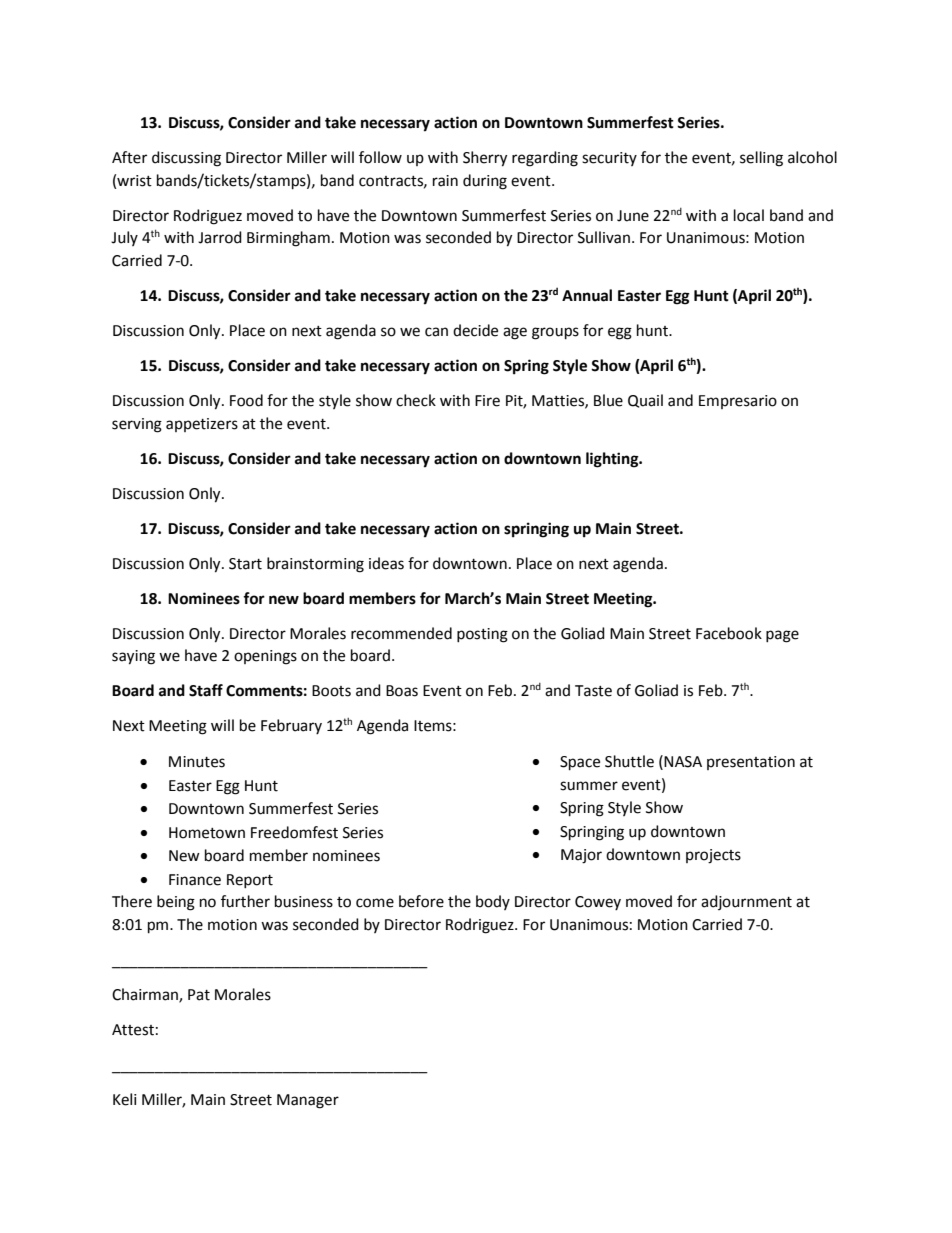 This screenshot has width=952, height=1233. What do you see at coordinates (482, 635) in the screenshot?
I see `posting` at bounding box center [482, 635].
